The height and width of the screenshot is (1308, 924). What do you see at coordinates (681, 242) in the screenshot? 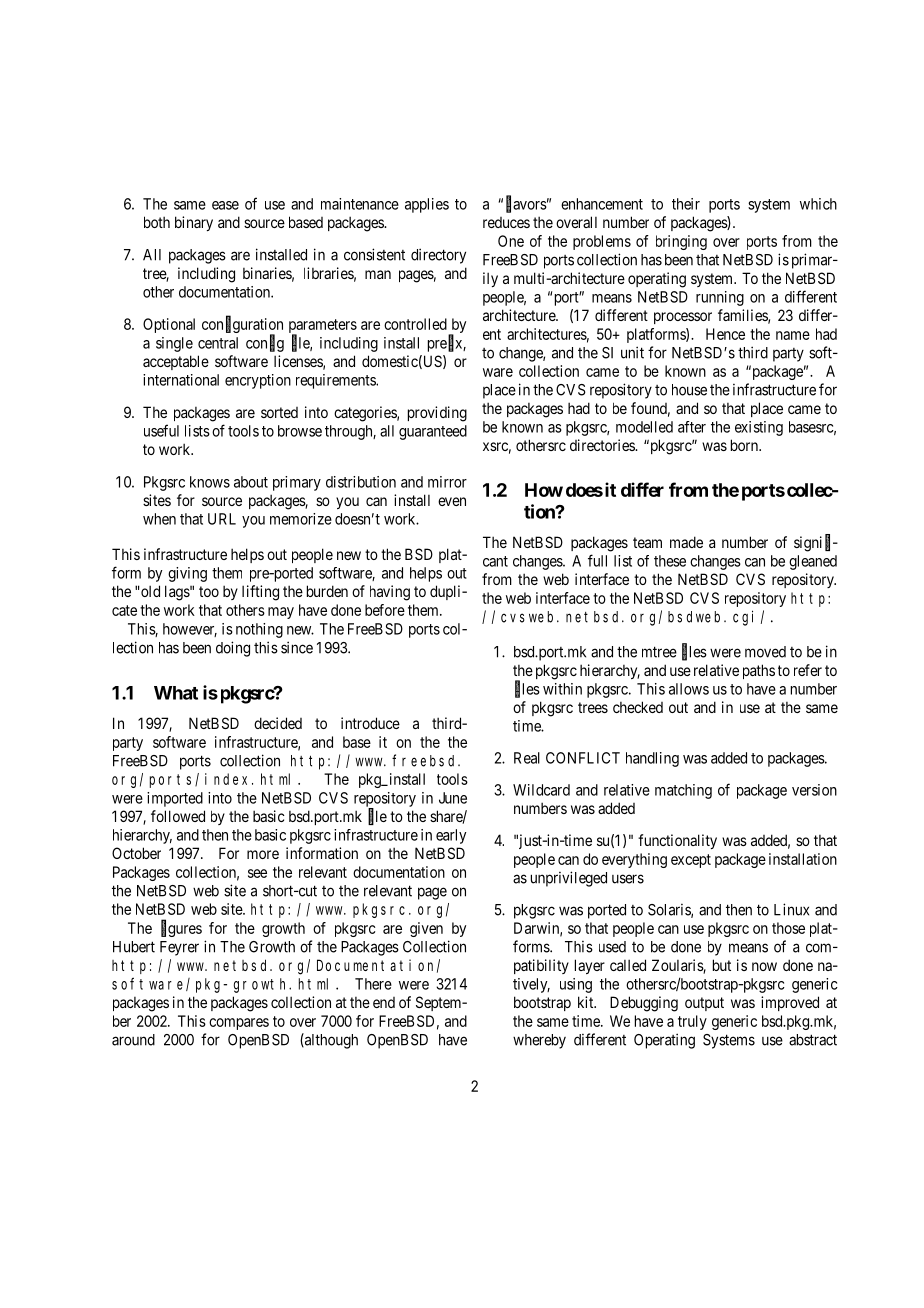
I see `bringing` at bounding box center [681, 242].
